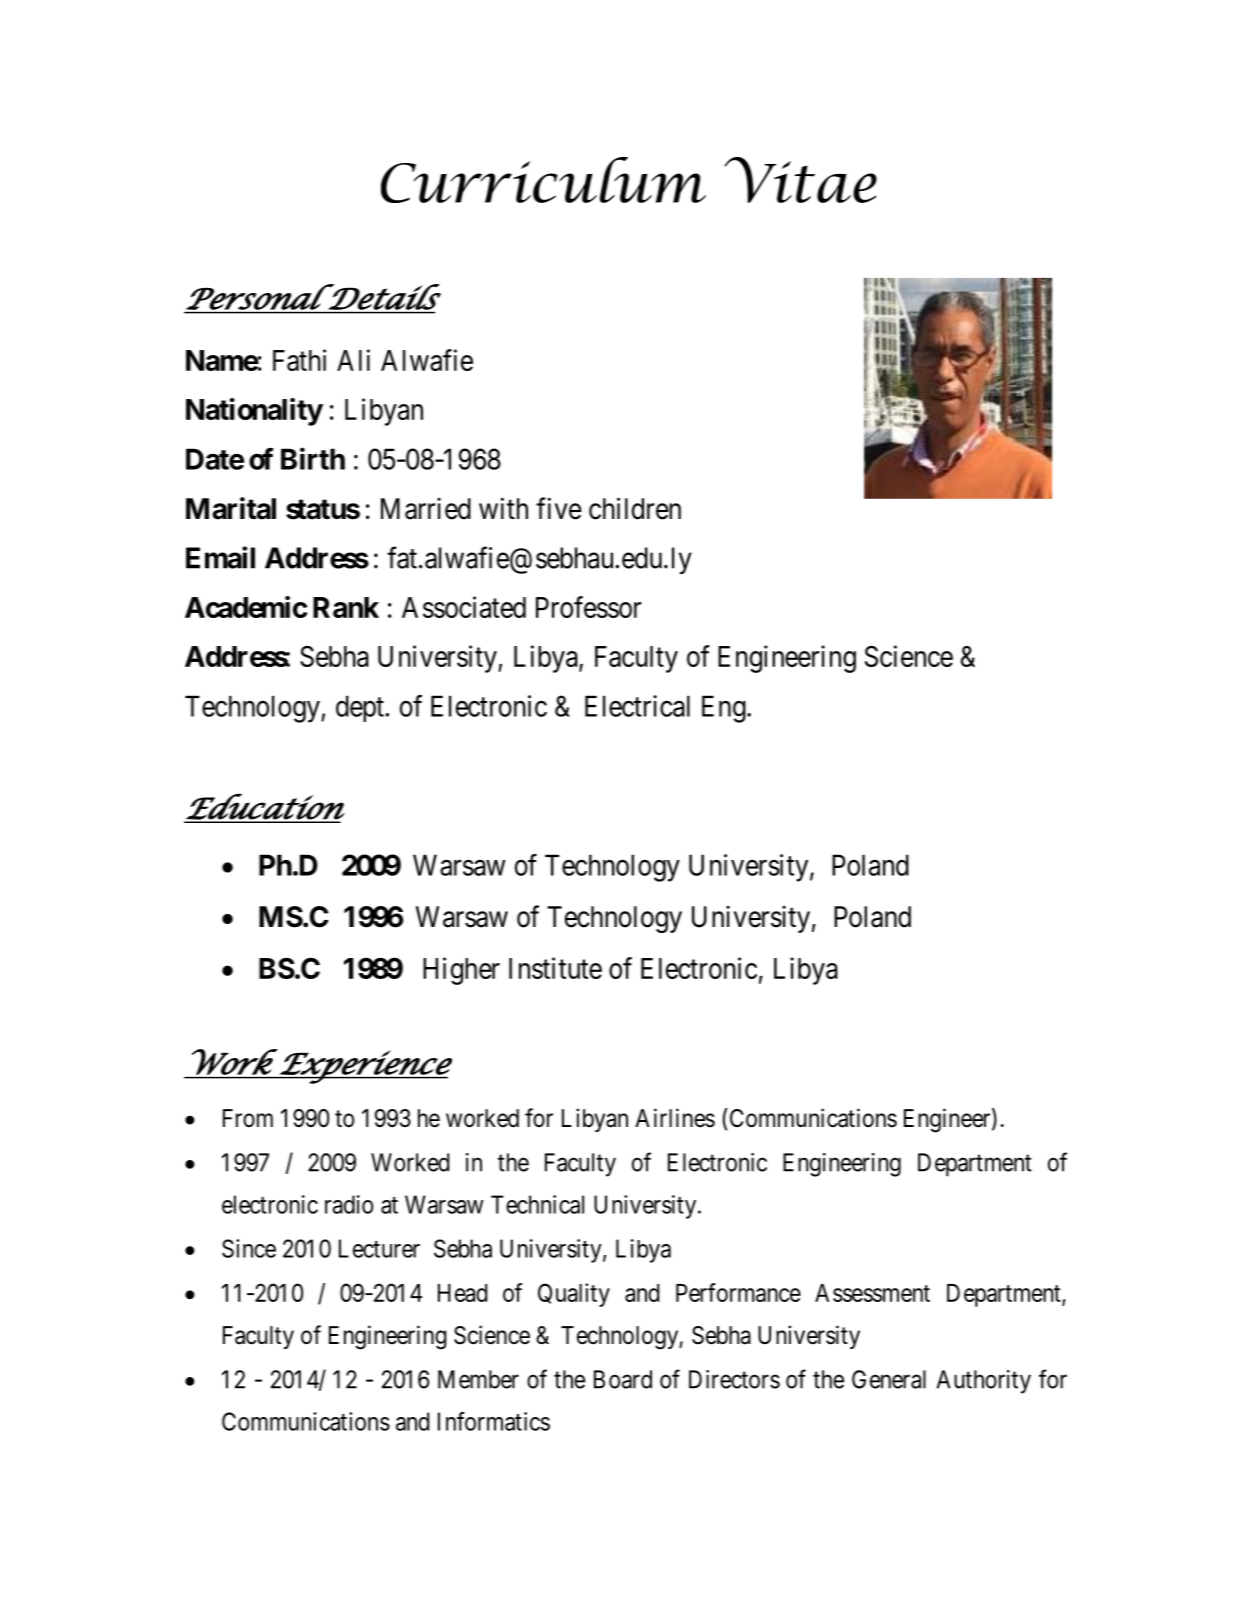 The height and width of the screenshot is (1620, 1252). I want to click on Vitae, so click(800, 180).
